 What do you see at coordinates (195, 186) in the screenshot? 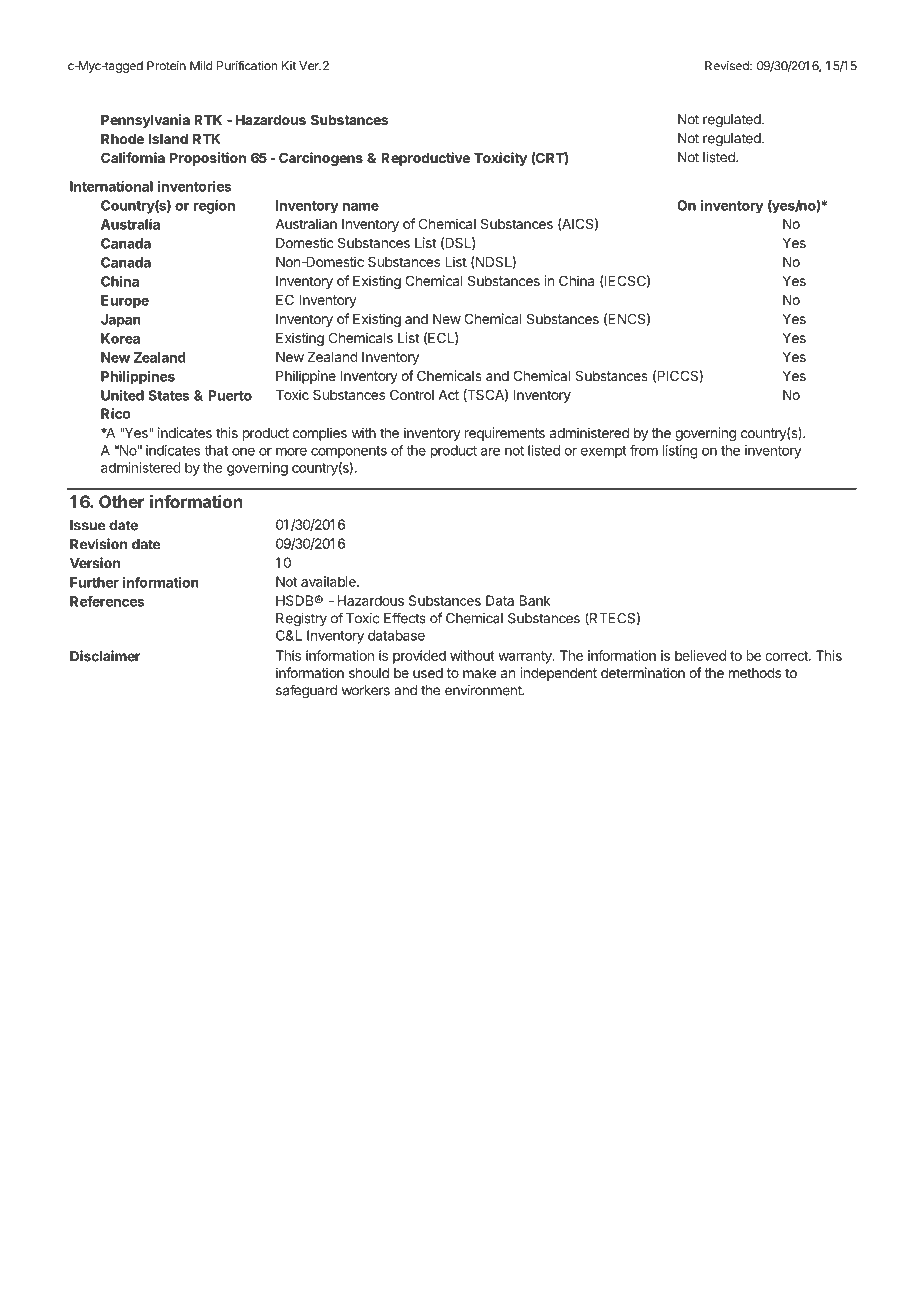
I see `inventories` at bounding box center [195, 186].
